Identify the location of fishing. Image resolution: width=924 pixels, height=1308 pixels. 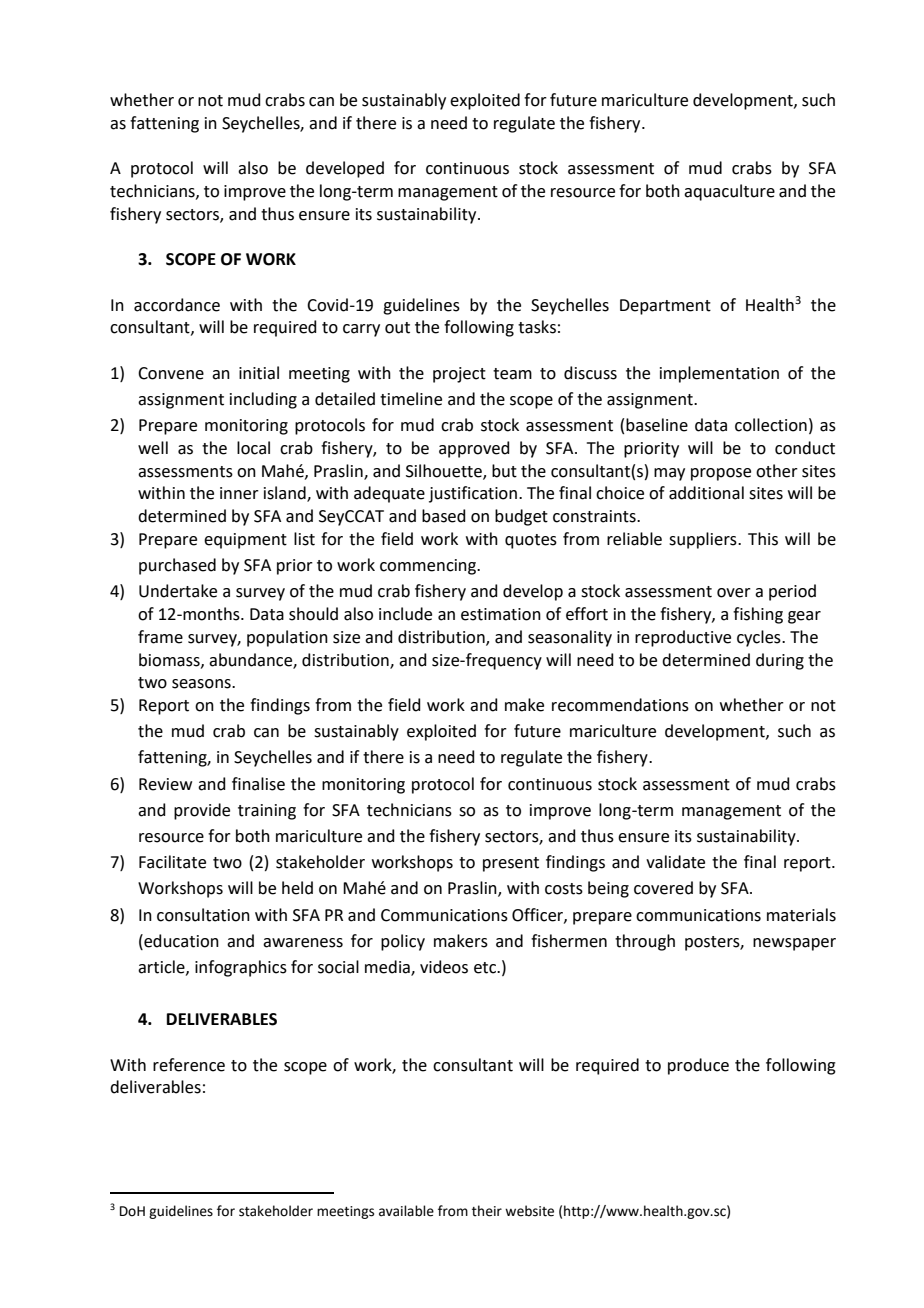
(758, 615).
